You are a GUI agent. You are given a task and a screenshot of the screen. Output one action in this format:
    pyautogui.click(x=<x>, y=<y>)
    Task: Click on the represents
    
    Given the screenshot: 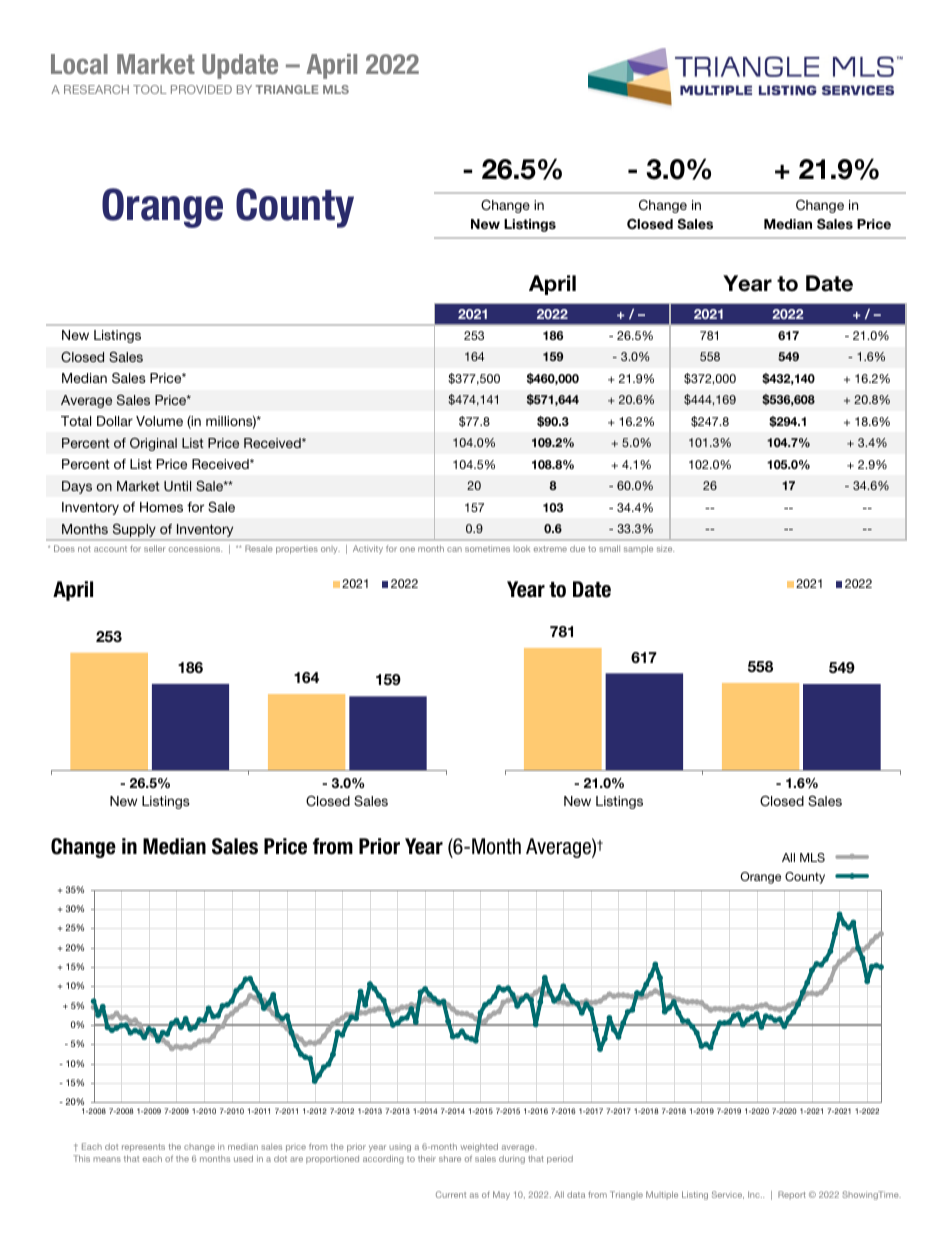 What is the action you would take?
    pyautogui.click(x=143, y=1148)
